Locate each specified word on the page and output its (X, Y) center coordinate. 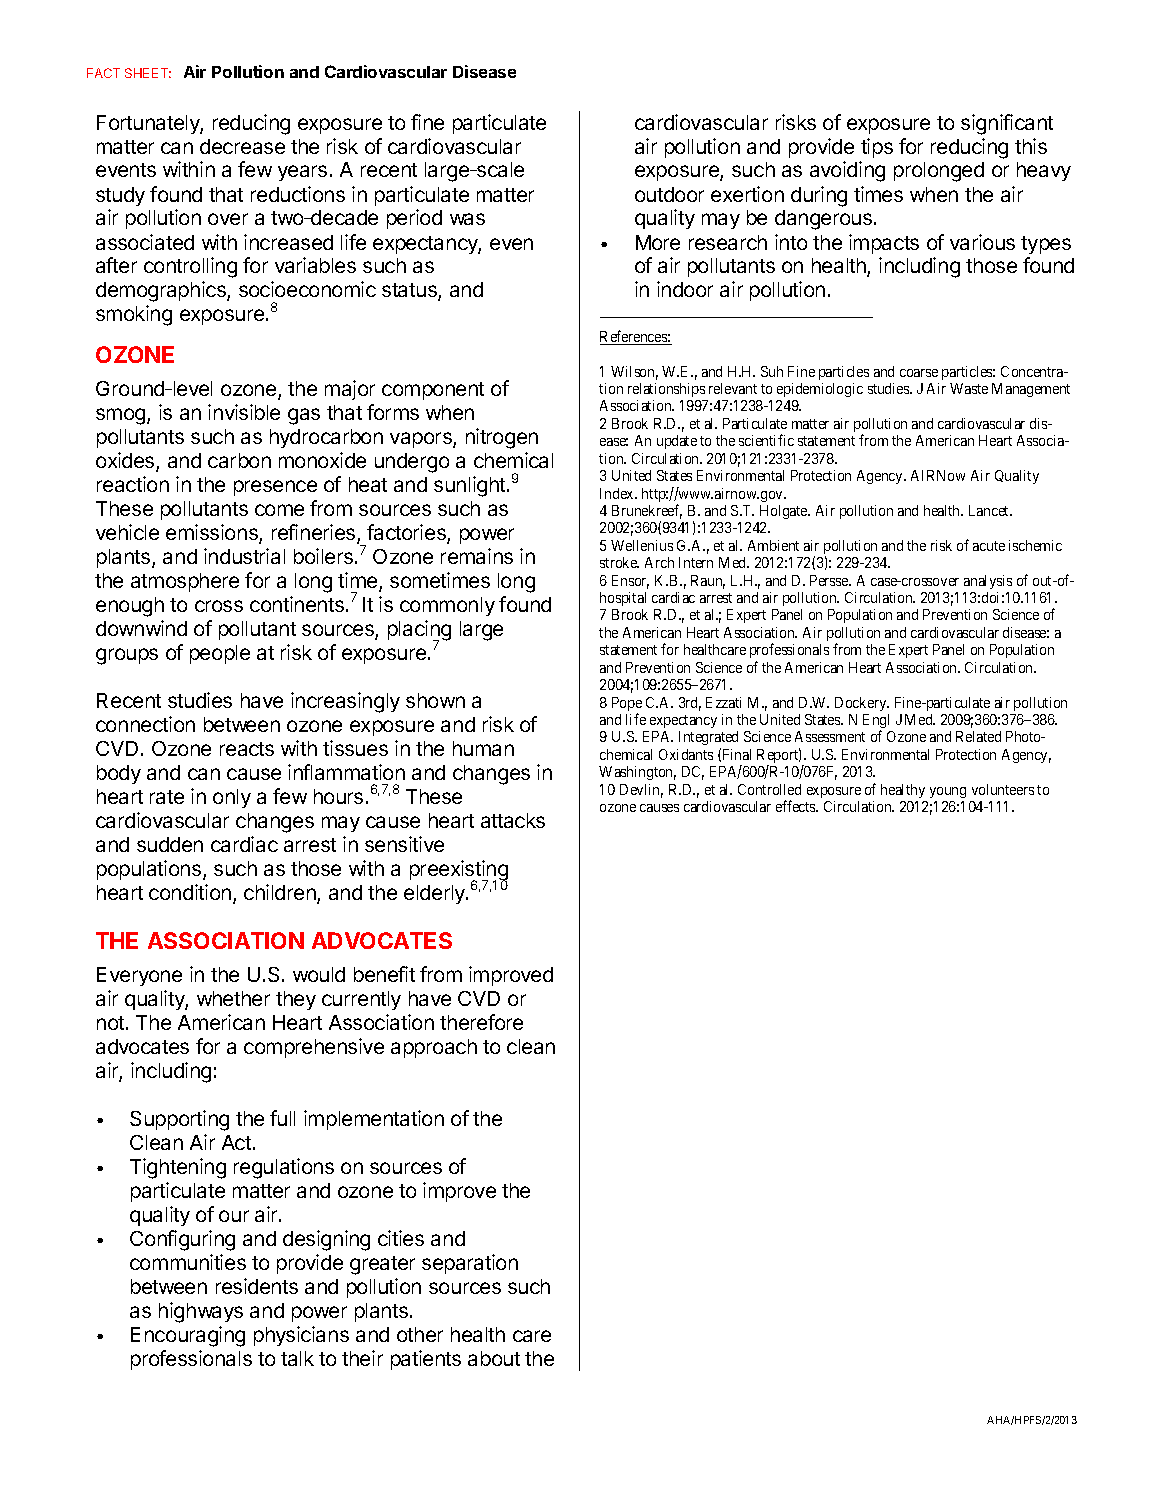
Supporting (179, 1120)
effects (797, 806)
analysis (988, 582)
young (948, 792)
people (220, 654)
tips (877, 148)
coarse (919, 373)
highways (201, 1312)
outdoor (669, 194)
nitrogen (502, 438)
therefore (481, 1022)
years (302, 173)
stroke (619, 562)
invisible (244, 412)
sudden (170, 844)
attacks (513, 820)
